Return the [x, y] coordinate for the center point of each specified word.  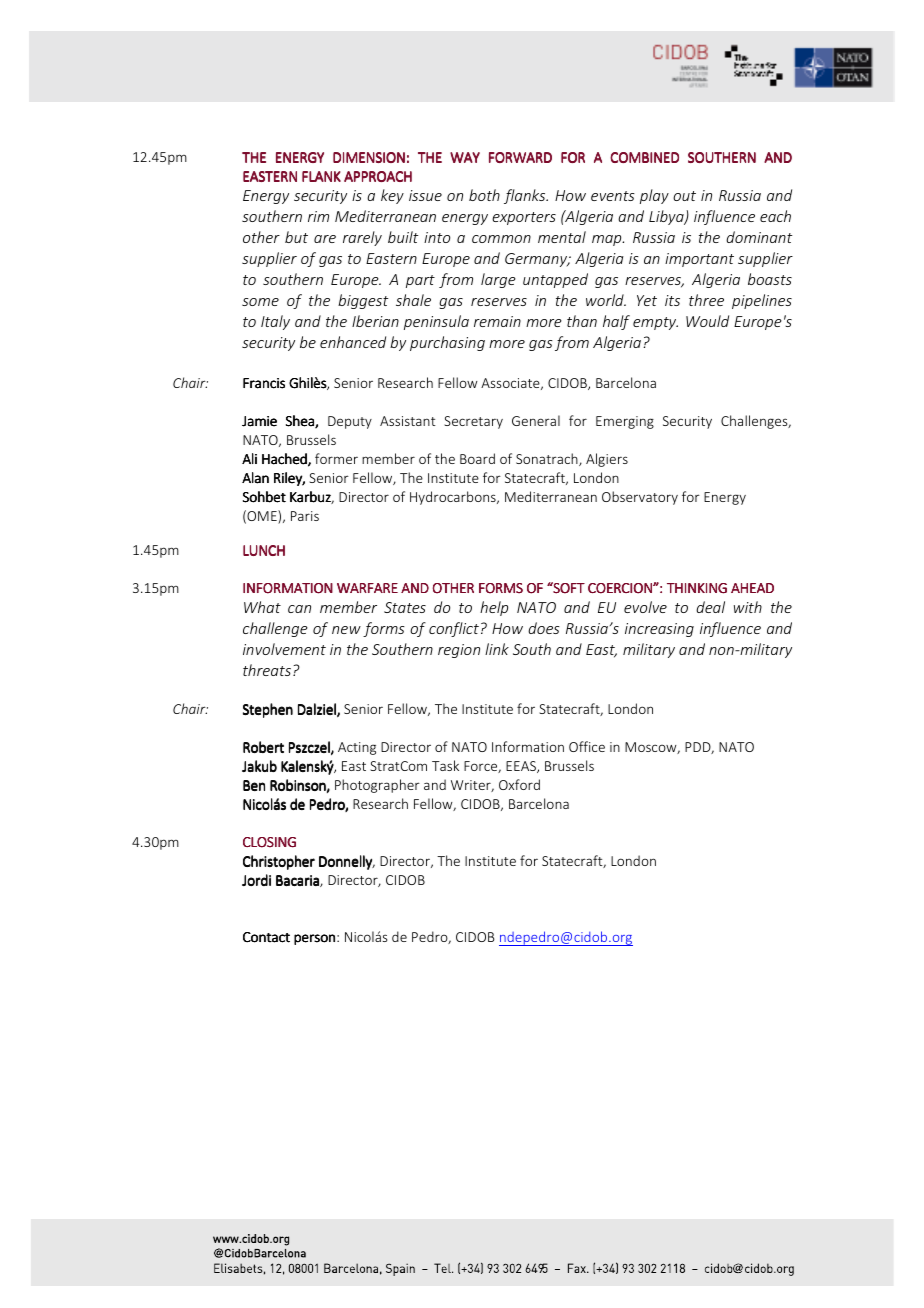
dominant [759, 237]
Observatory [640, 498]
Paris [305, 516]
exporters [524, 218]
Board [477, 458]
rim [318, 216]
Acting [357, 748]
